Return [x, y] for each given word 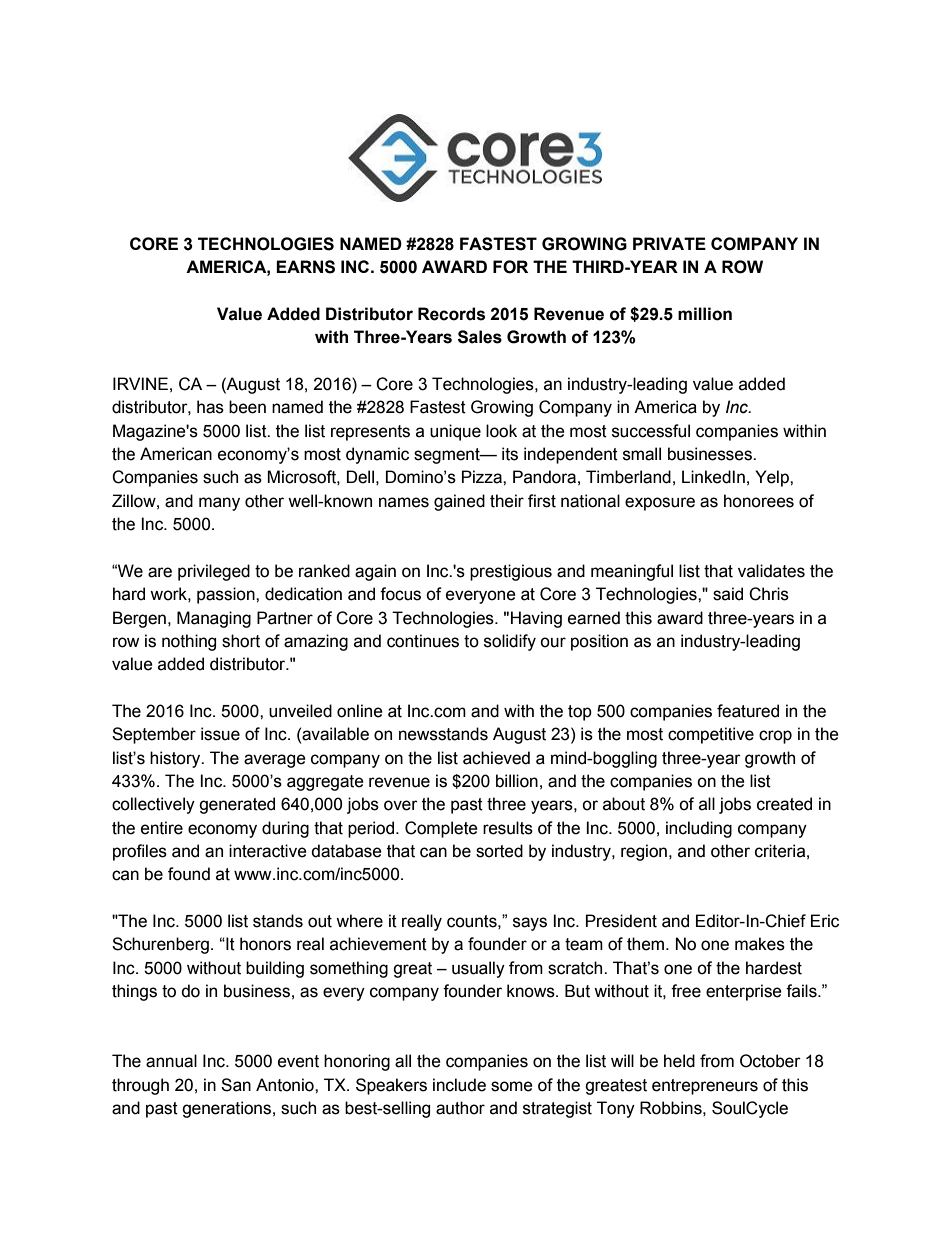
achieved [496, 758]
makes [760, 944]
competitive [711, 735]
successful [651, 431]
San [236, 1085]
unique [455, 432]
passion [227, 595]
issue [220, 734]
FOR [510, 267]
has [210, 407]
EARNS [305, 267]
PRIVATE [669, 243]
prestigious [511, 572]
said [728, 594]
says [530, 924]
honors [265, 944]
